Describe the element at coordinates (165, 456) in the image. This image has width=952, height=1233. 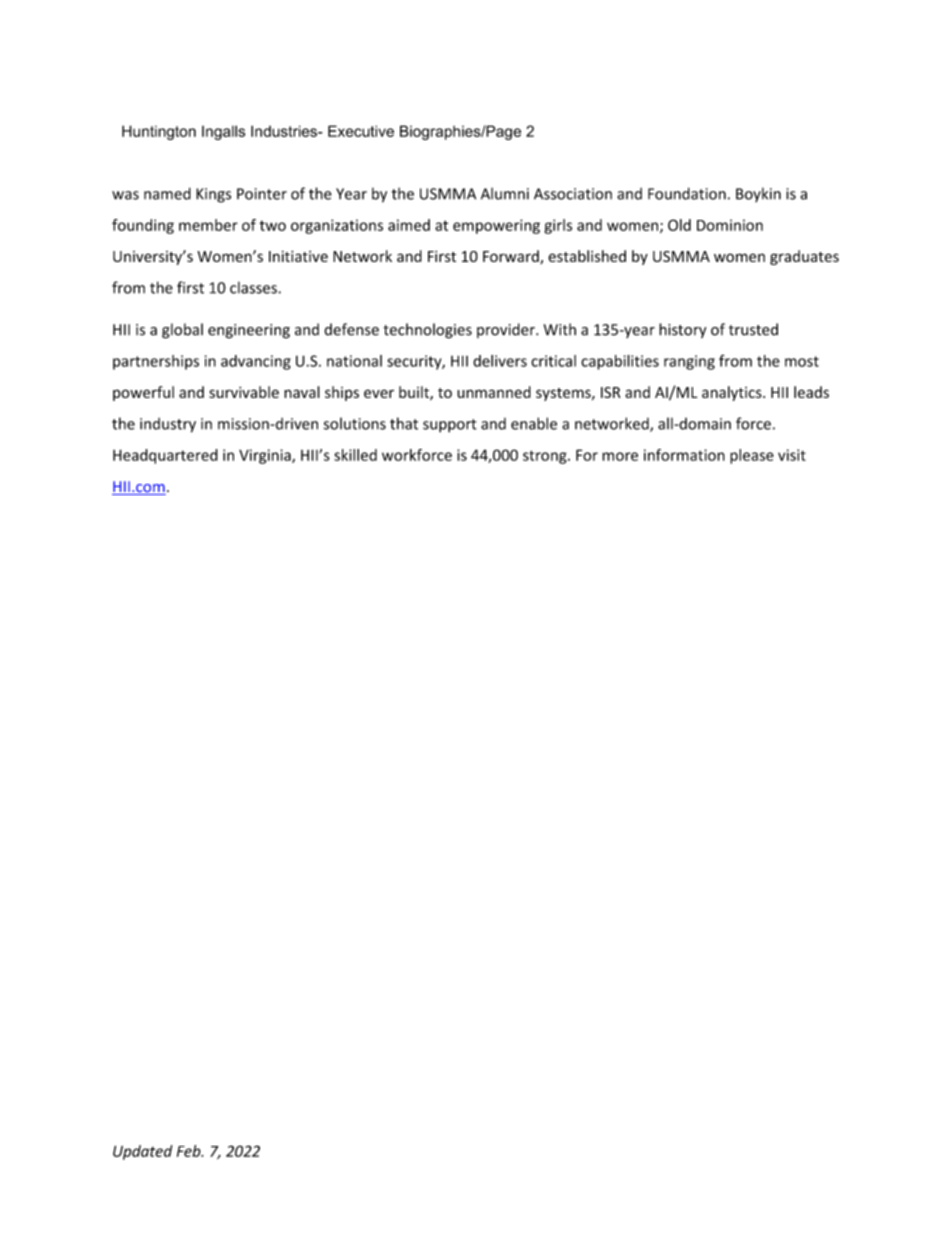
I see `Headquartered` at that location.
